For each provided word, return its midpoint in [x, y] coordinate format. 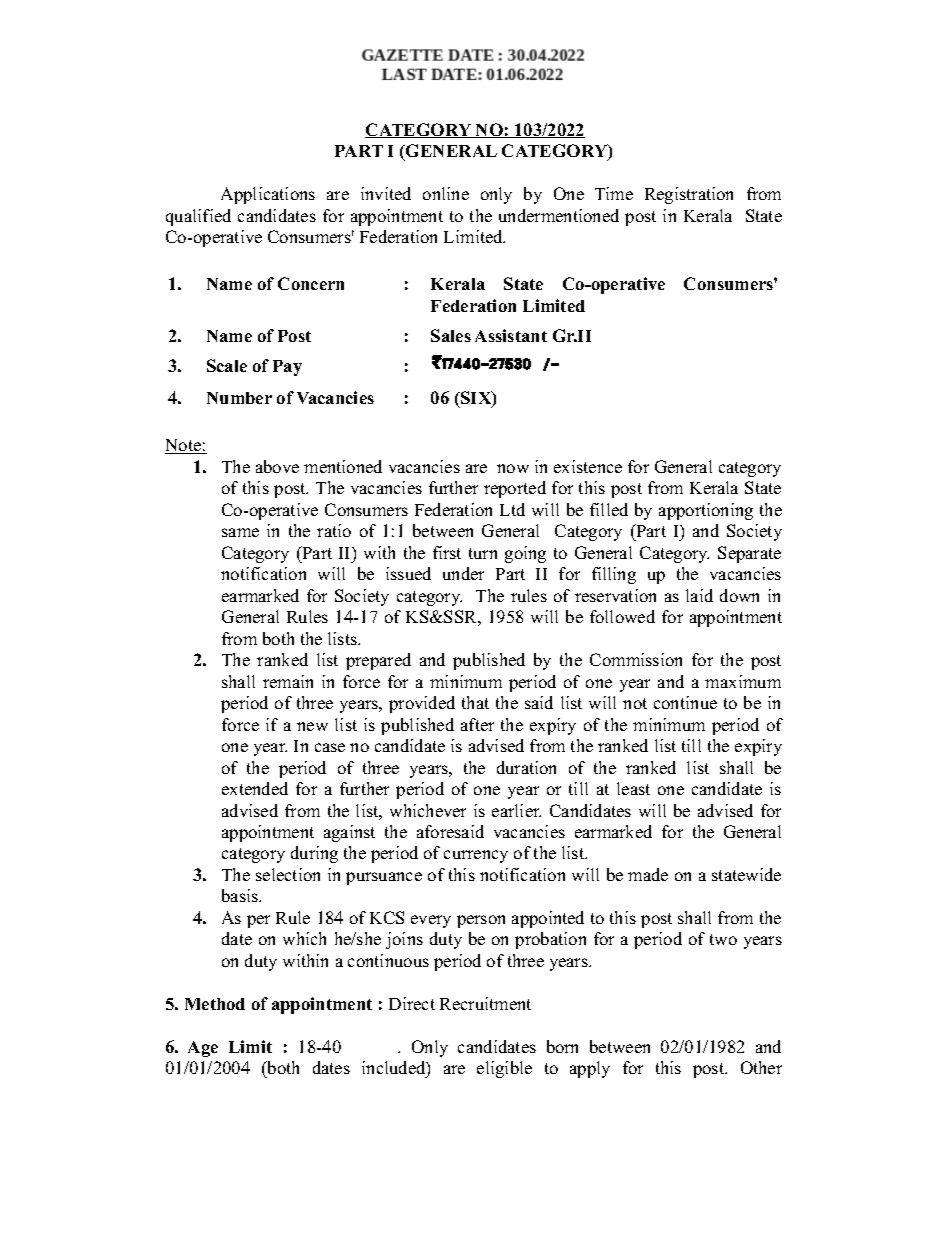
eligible [504, 1069]
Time [614, 193]
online [446, 193]
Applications [268, 195]
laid [699, 595]
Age [203, 1049]
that [475, 702]
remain [288, 681]
